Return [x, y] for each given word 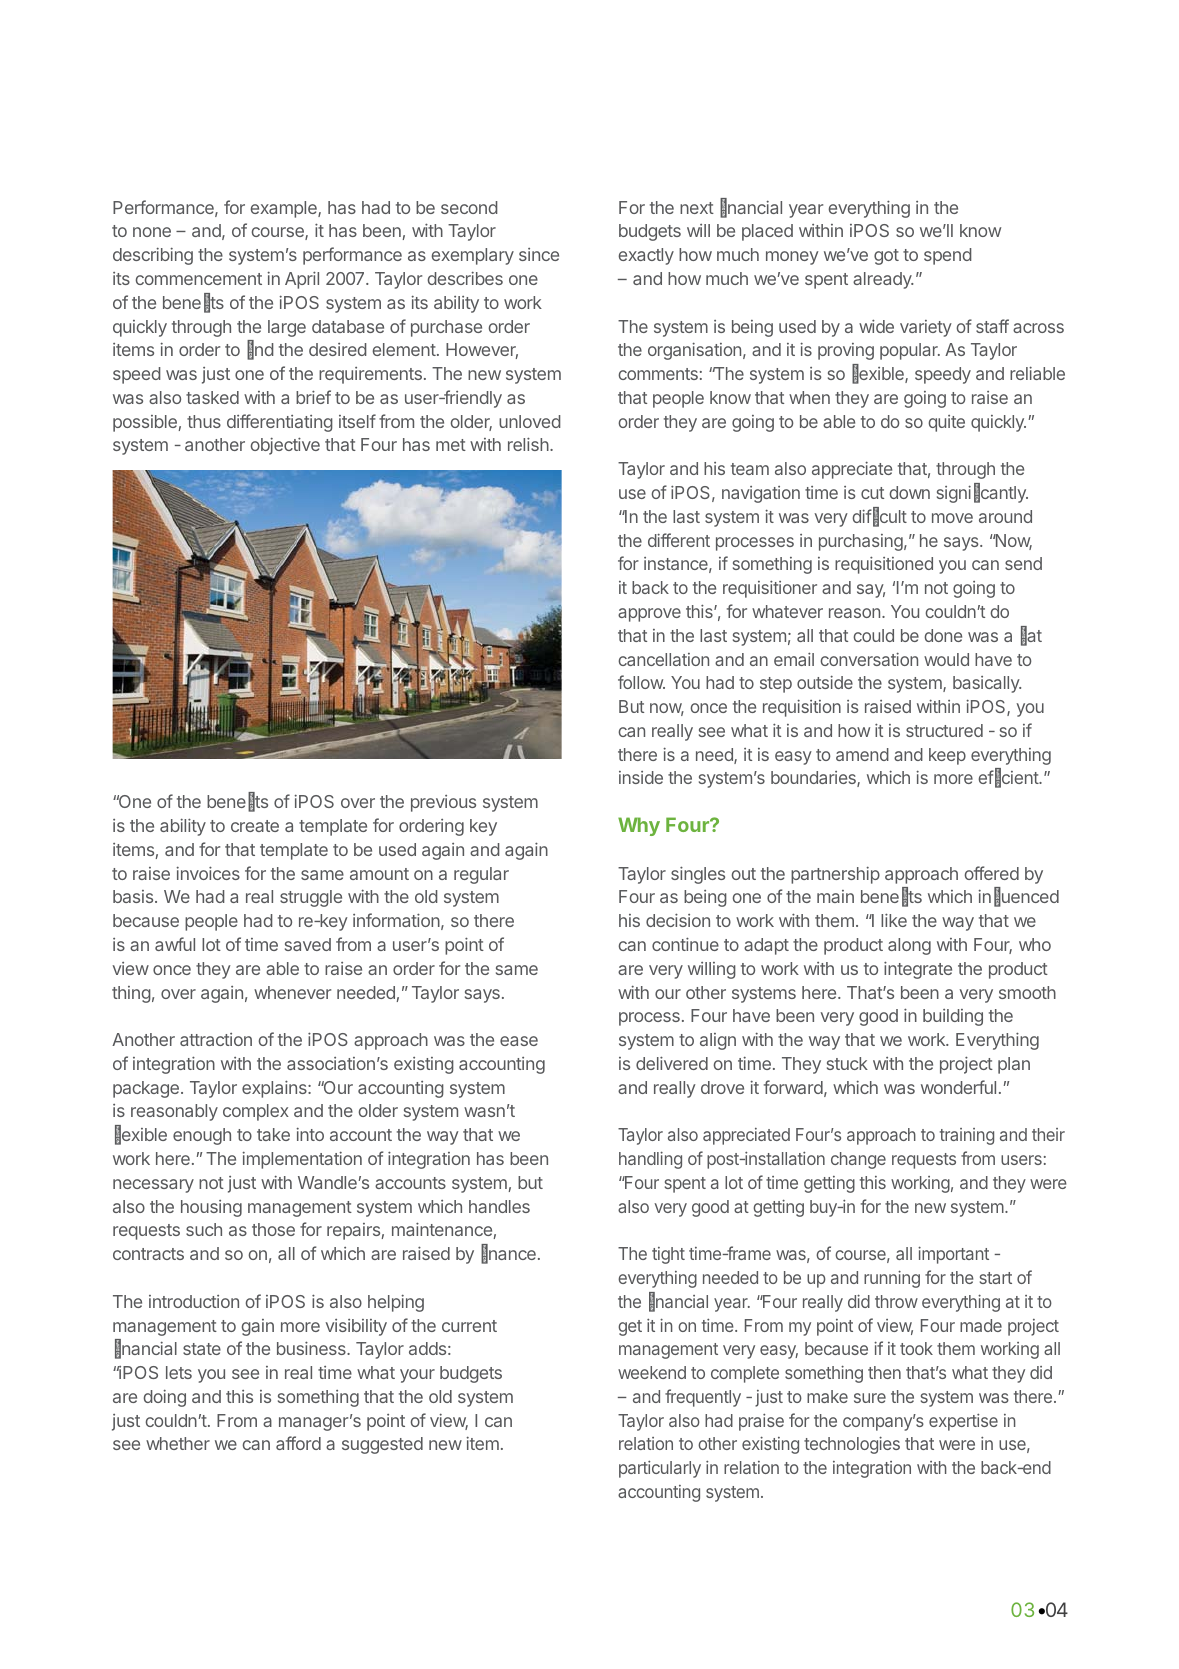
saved [308, 944]
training [967, 1136]
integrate [918, 970]
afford [298, 1443]
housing [211, 1208]
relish [529, 444]
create [255, 826]
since [539, 254]
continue [685, 944]
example [284, 209]
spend [948, 256]
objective [285, 446]
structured [944, 730]
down [909, 492]
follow [641, 682]
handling [650, 1160]
